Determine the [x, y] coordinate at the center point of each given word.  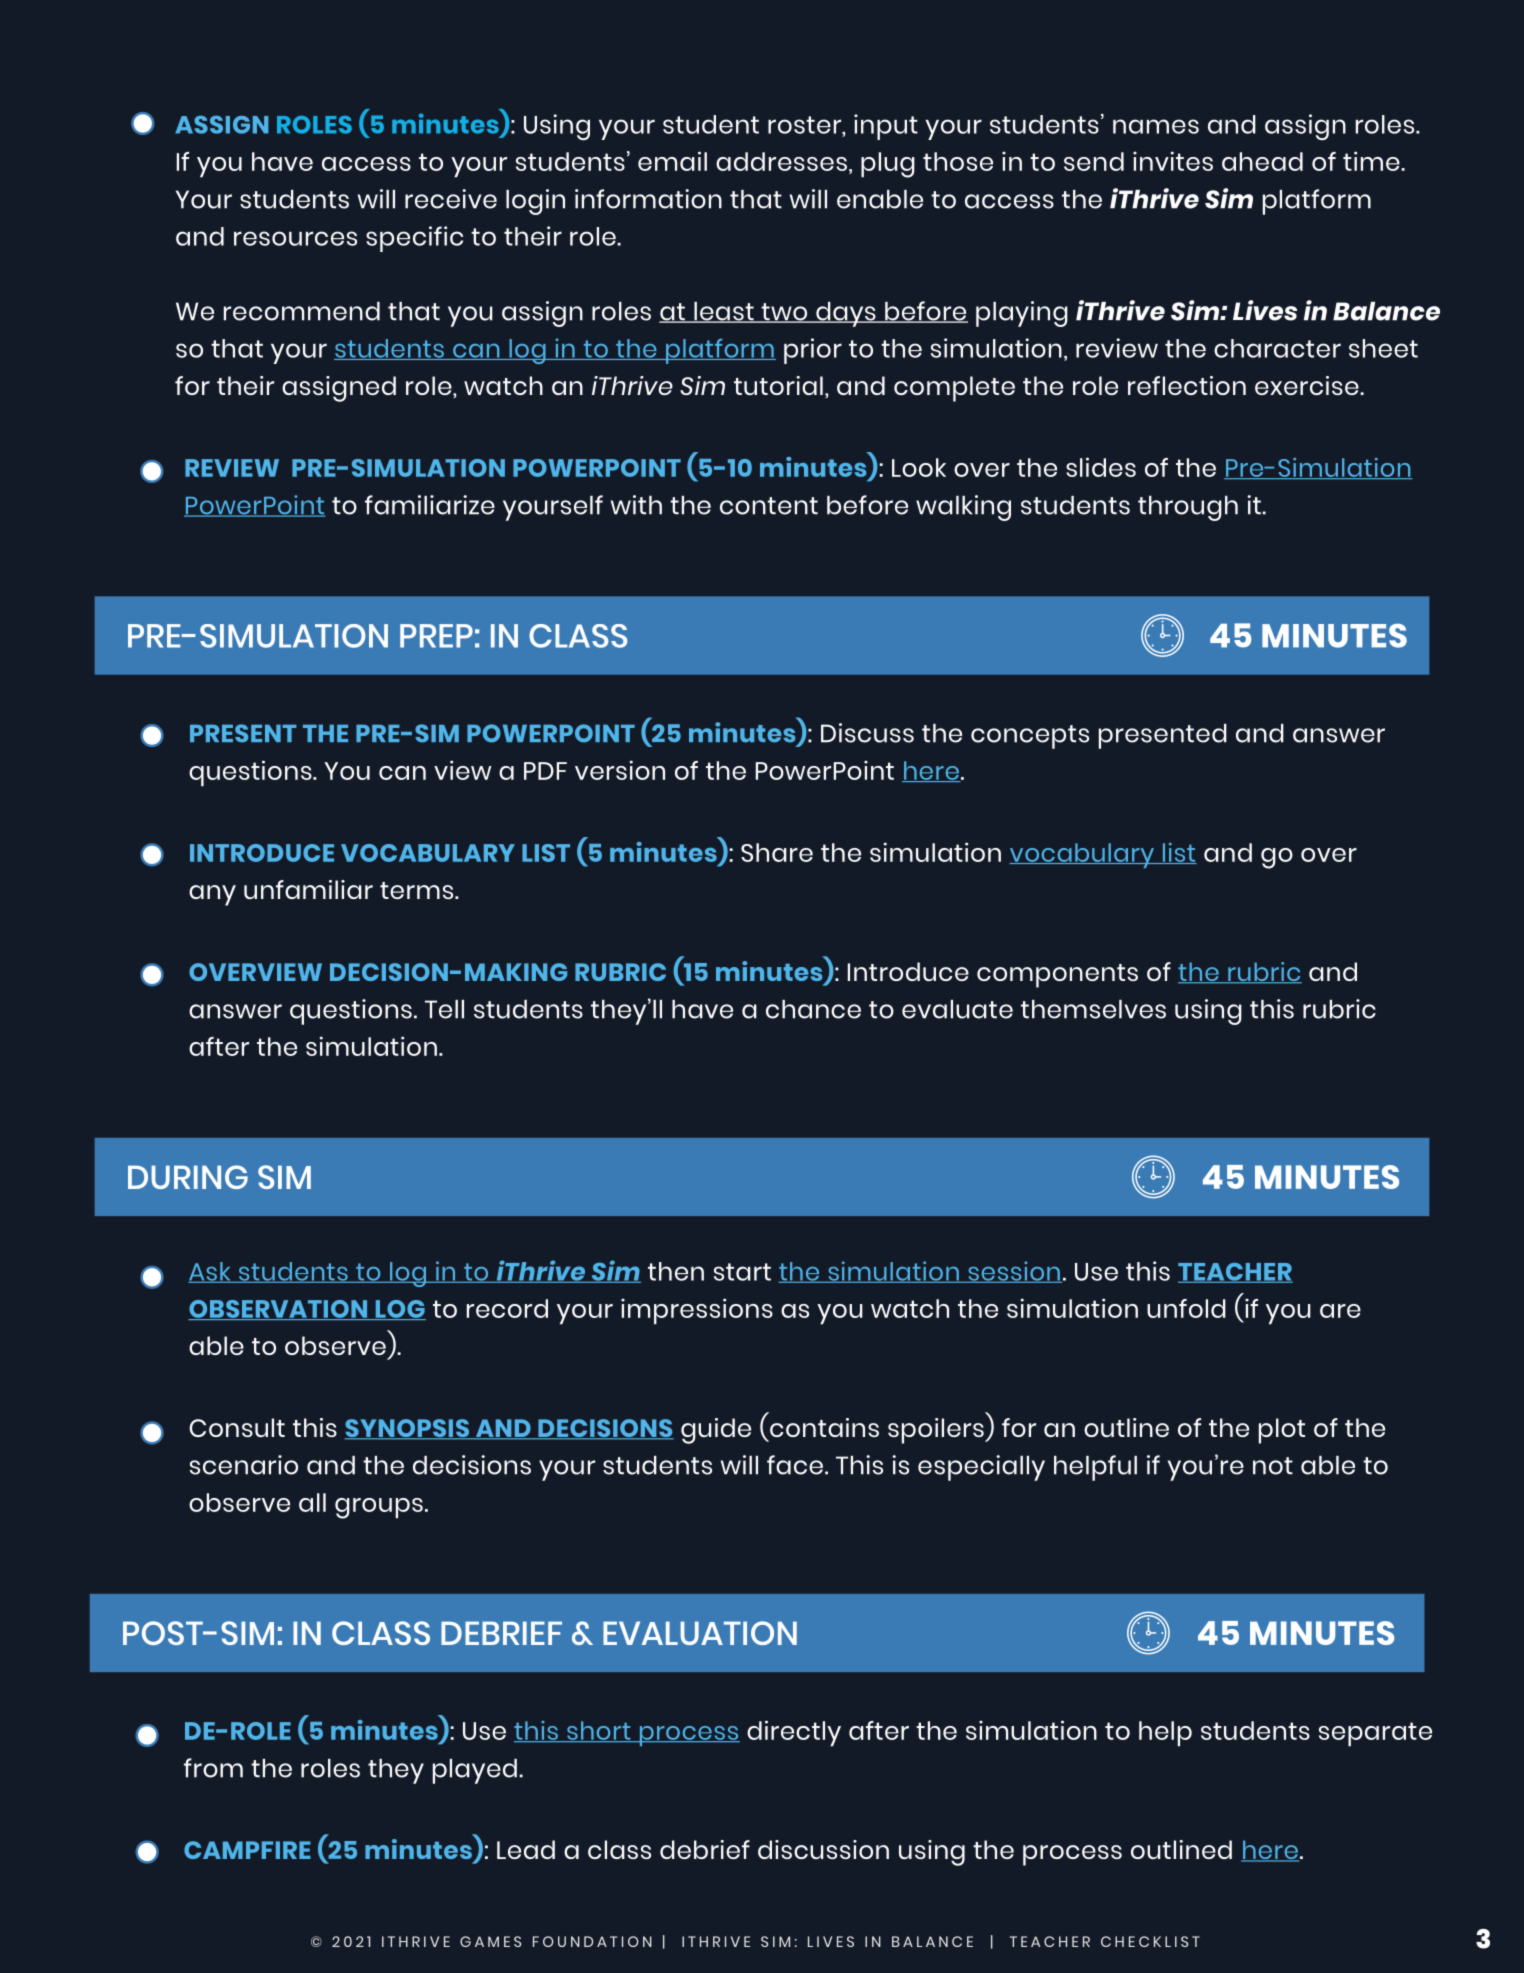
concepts [1030, 737]
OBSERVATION [278, 1310]
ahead [1262, 161]
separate [1375, 1734]
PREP [436, 636]
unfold [1186, 1308]
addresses [781, 161]
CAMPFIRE [247, 1850]
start [742, 1272]
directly [794, 1733]
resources [295, 238]
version [620, 770]
